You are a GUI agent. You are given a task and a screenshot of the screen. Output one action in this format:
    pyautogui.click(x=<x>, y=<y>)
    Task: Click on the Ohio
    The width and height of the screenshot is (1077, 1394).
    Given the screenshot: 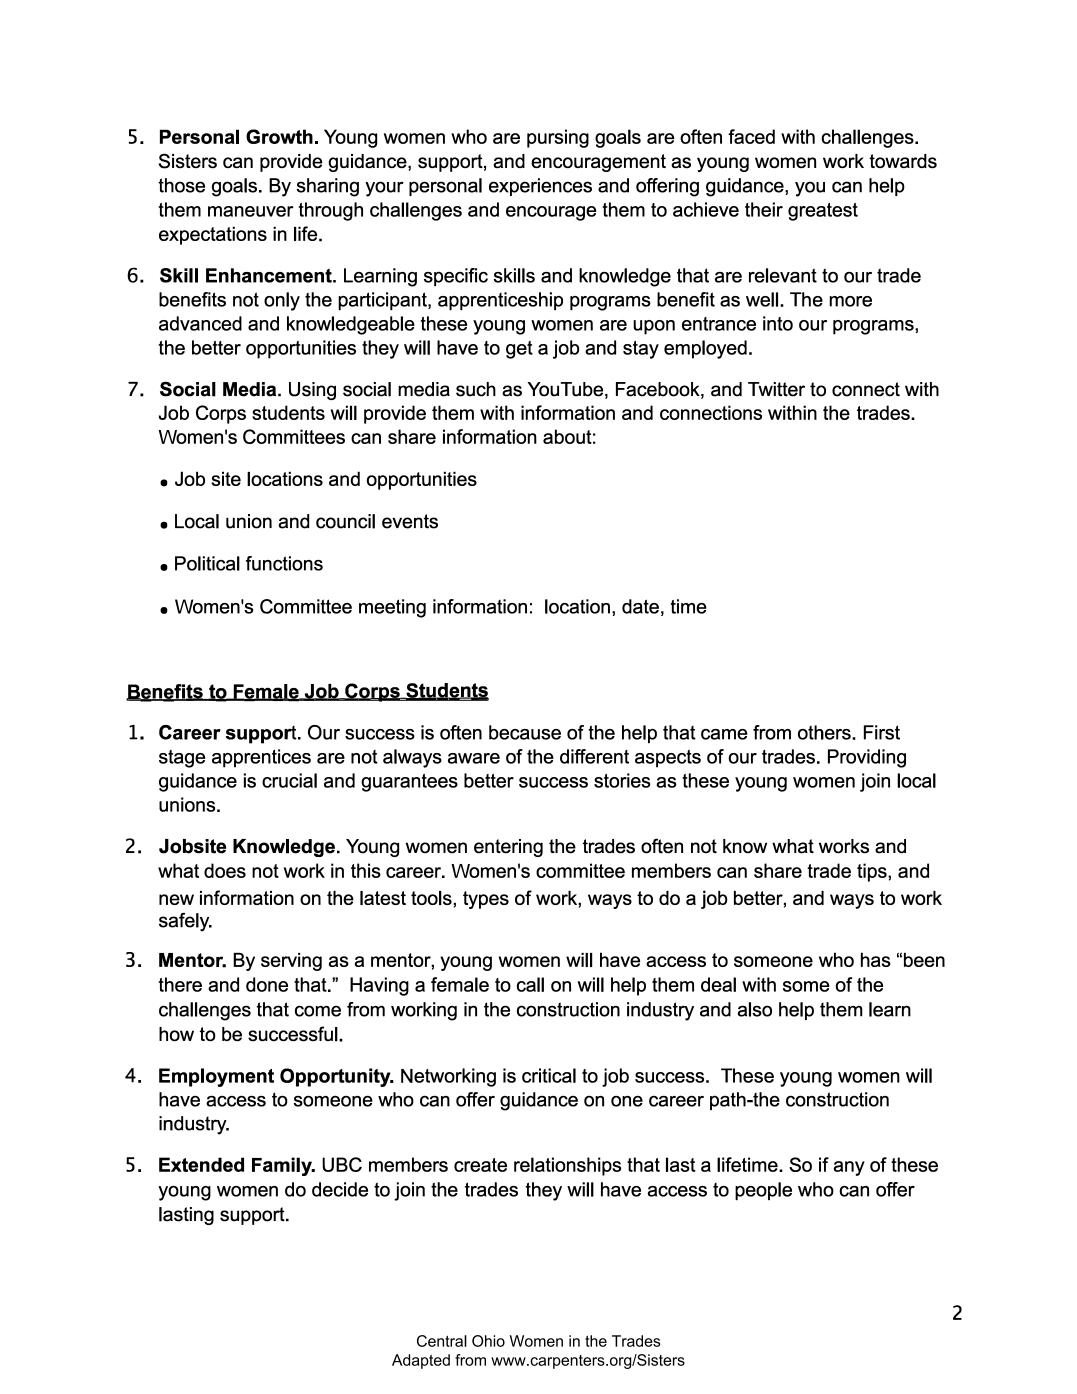 What is the action you would take?
    pyautogui.click(x=488, y=1341)
